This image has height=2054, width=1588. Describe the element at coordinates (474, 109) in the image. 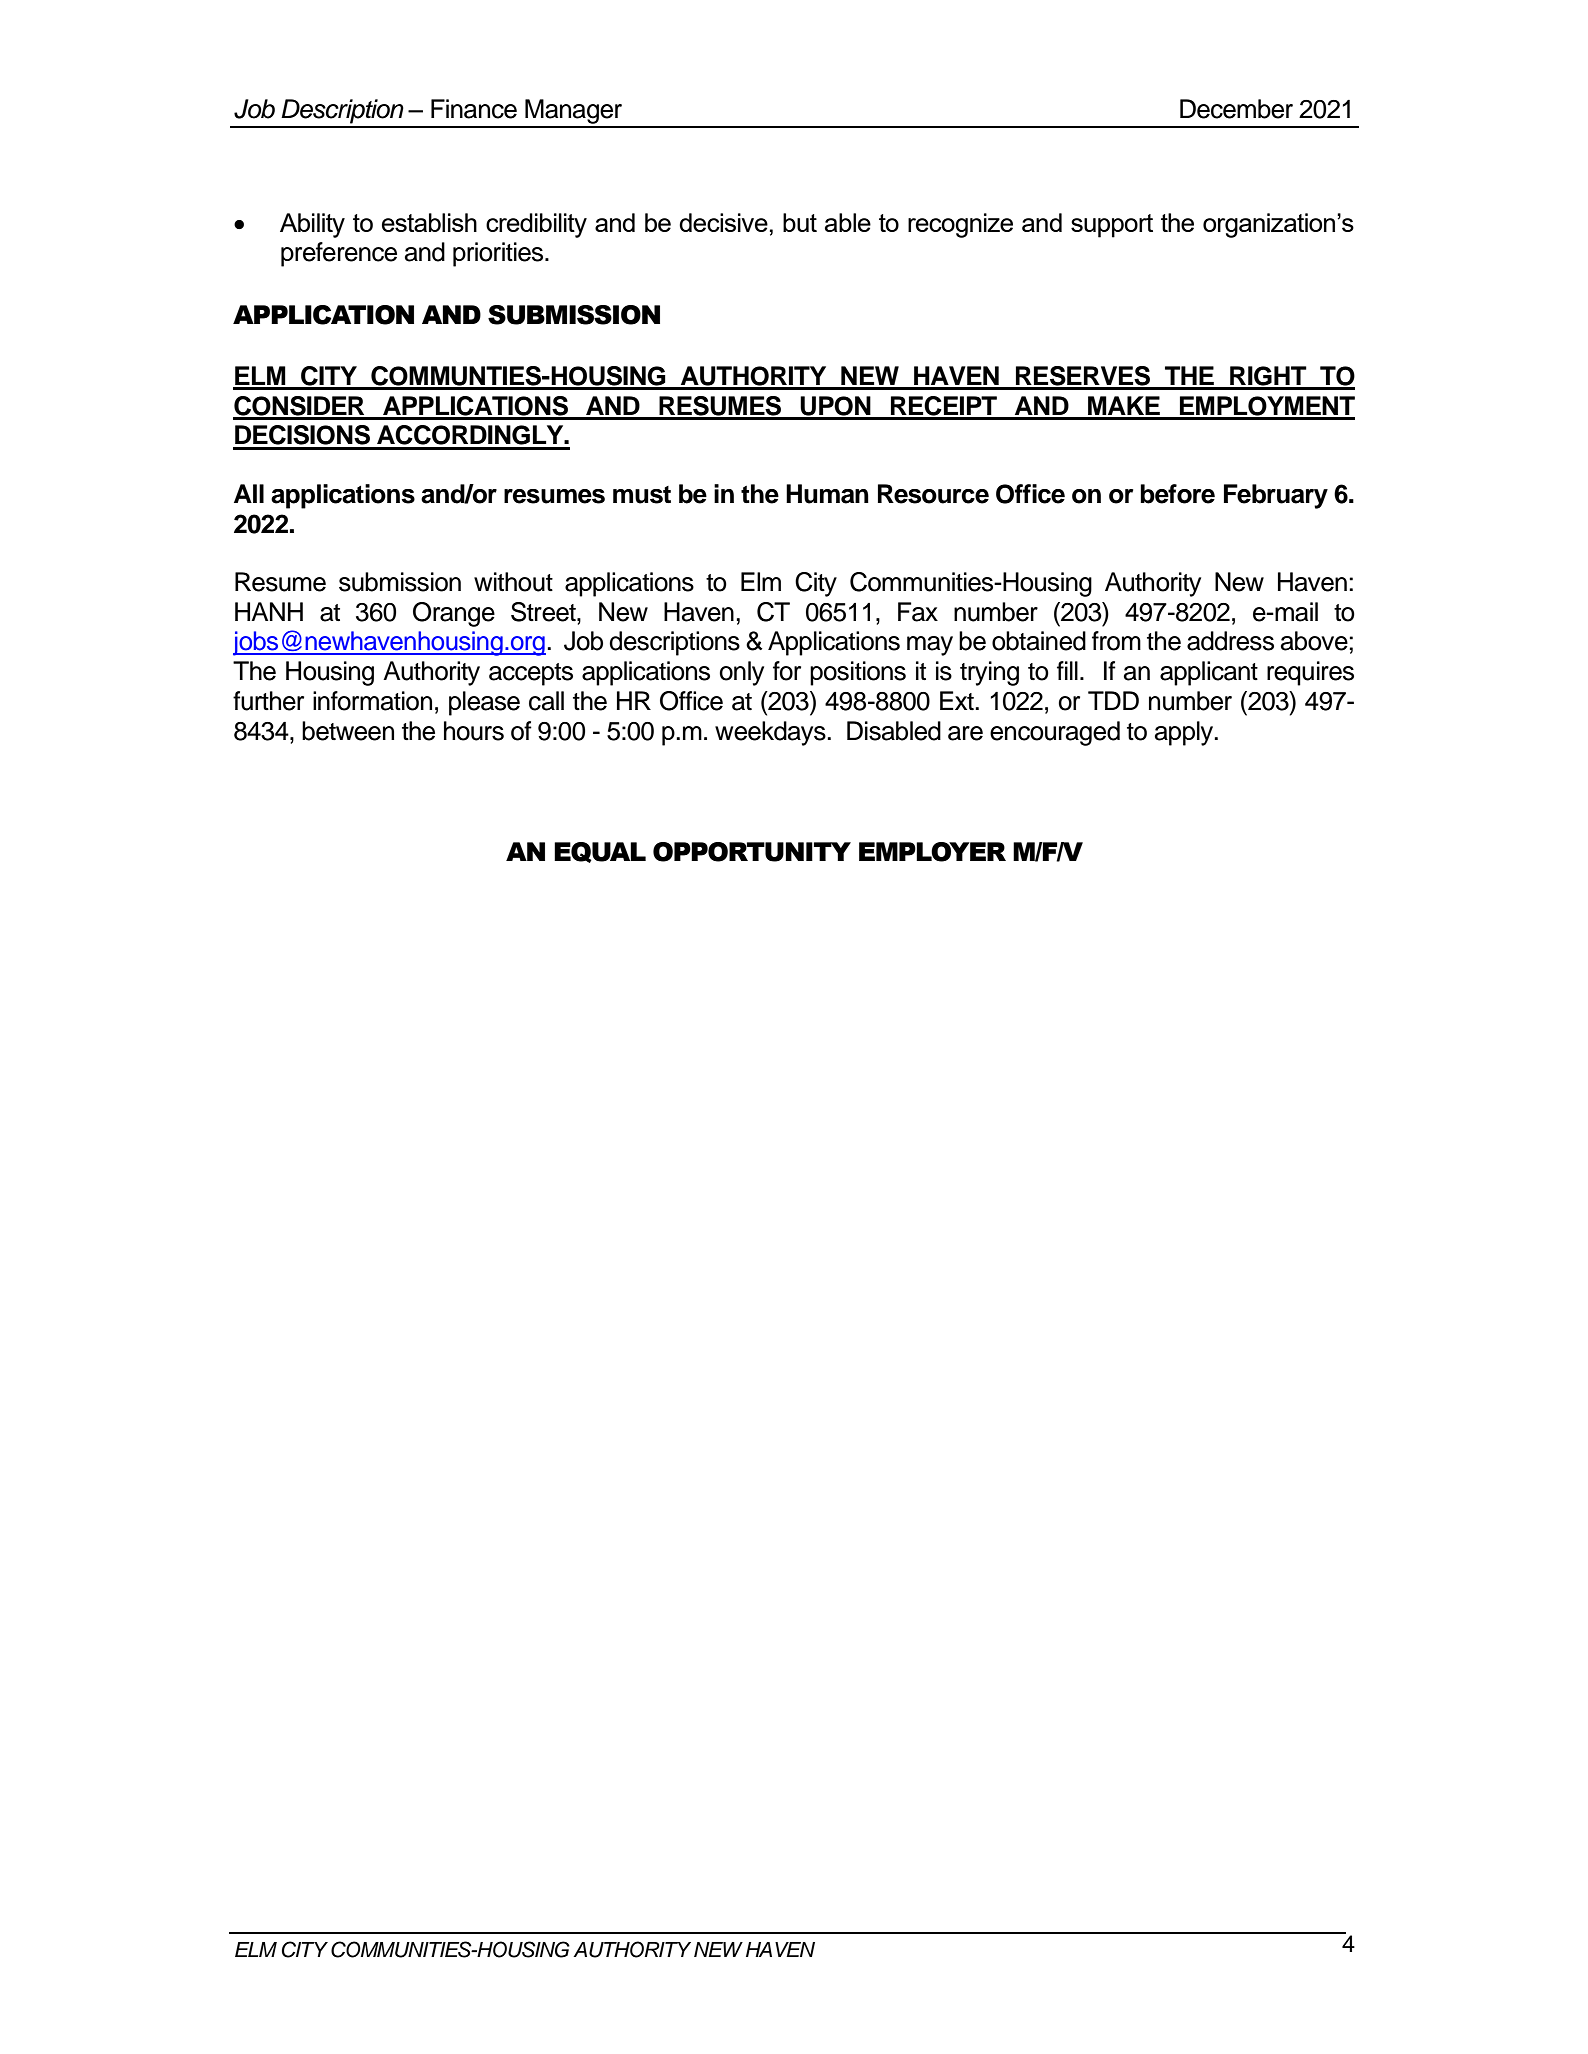

I see `Finance` at that location.
